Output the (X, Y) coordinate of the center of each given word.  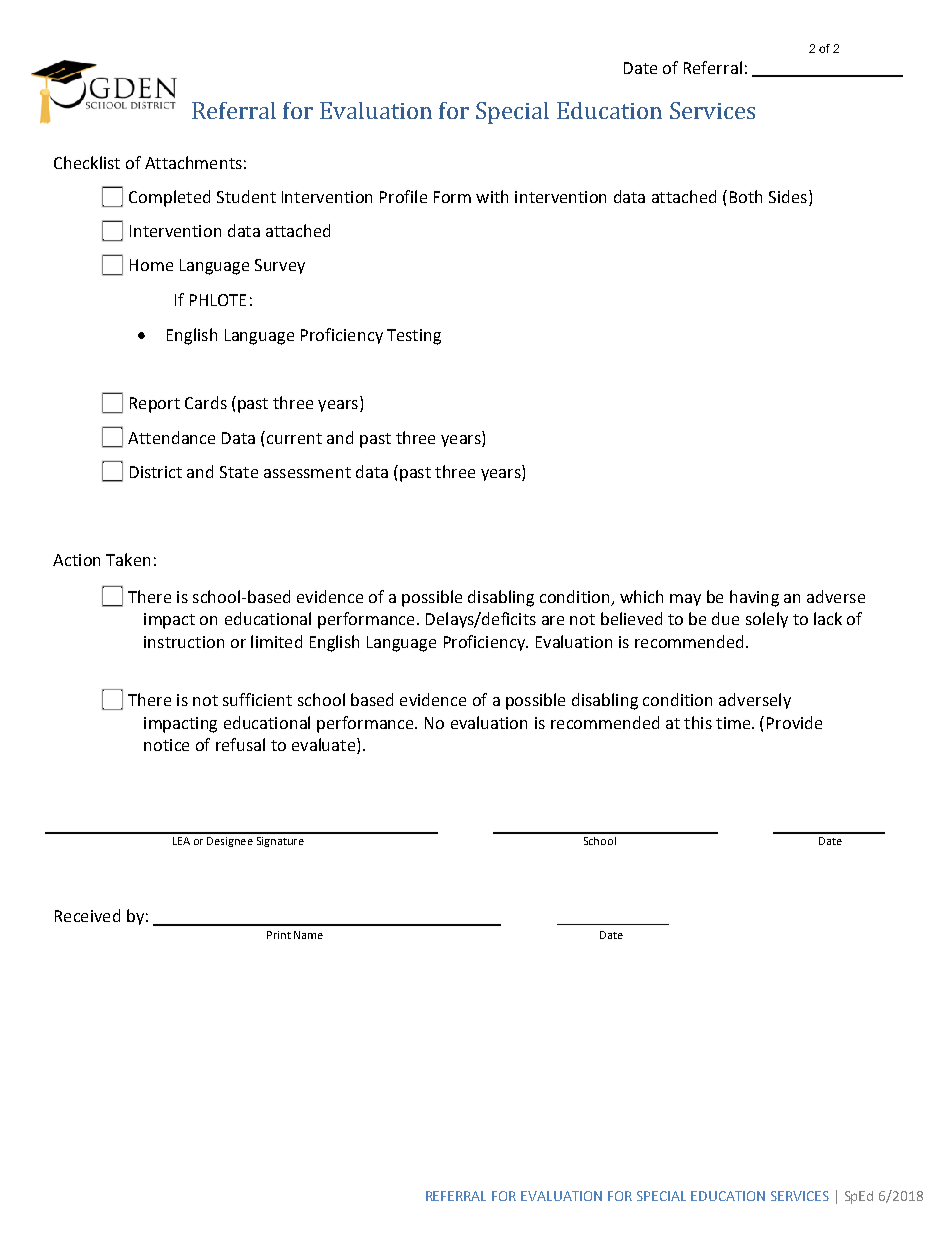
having (754, 598)
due (725, 618)
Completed (169, 198)
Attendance (171, 437)
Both (746, 196)
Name (308, 935)
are (553, 620)
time (734, 723)
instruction (184, 642)
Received (87, 915)
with (492, 196)
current (293, 437)
